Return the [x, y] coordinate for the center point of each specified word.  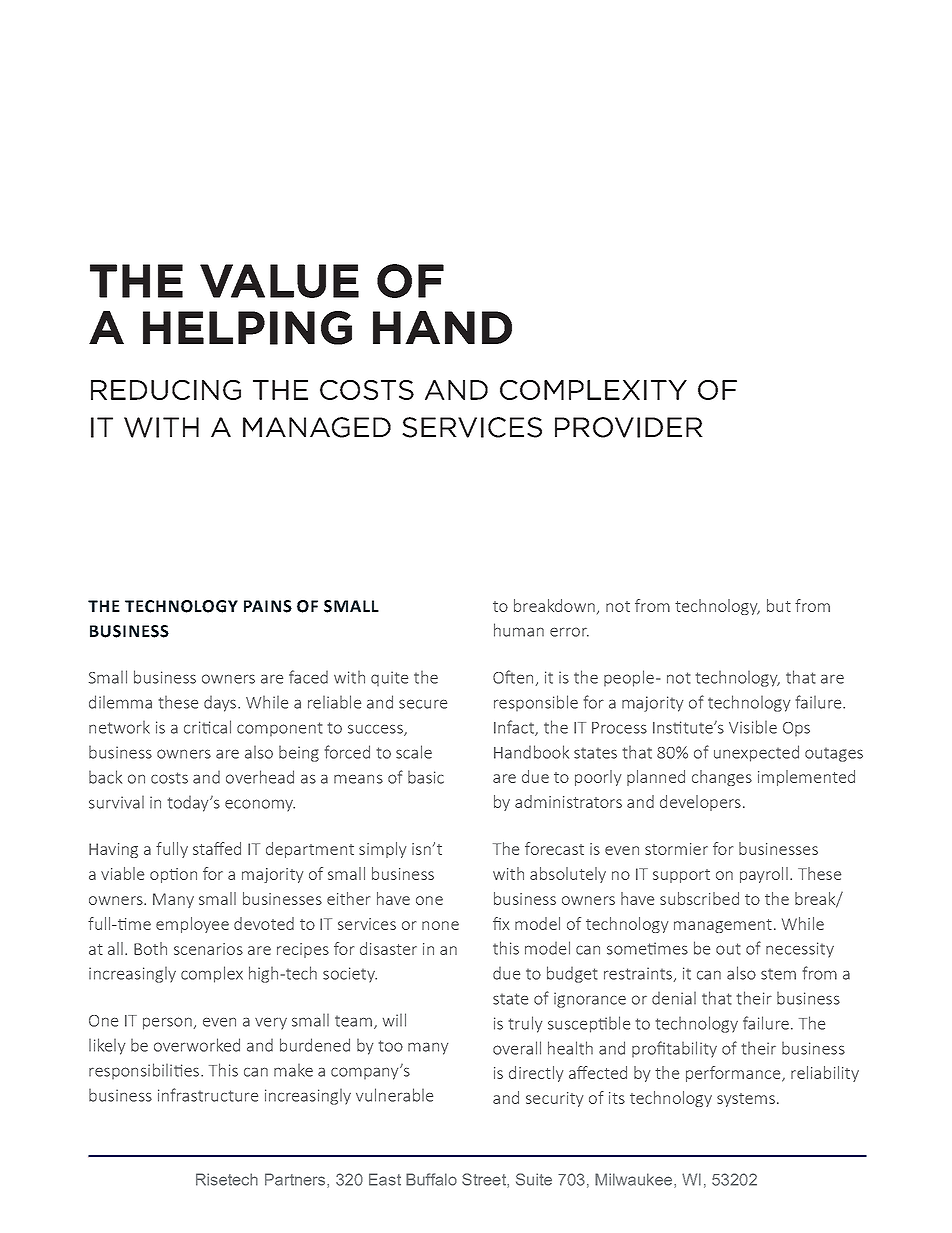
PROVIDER [629, 427]
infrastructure [208, 1095]
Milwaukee [635, 1180]
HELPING [247, 328]
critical [207, 727]
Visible [753, 727]
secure [423, 704]
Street [485, 1180]
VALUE [279, 281]
